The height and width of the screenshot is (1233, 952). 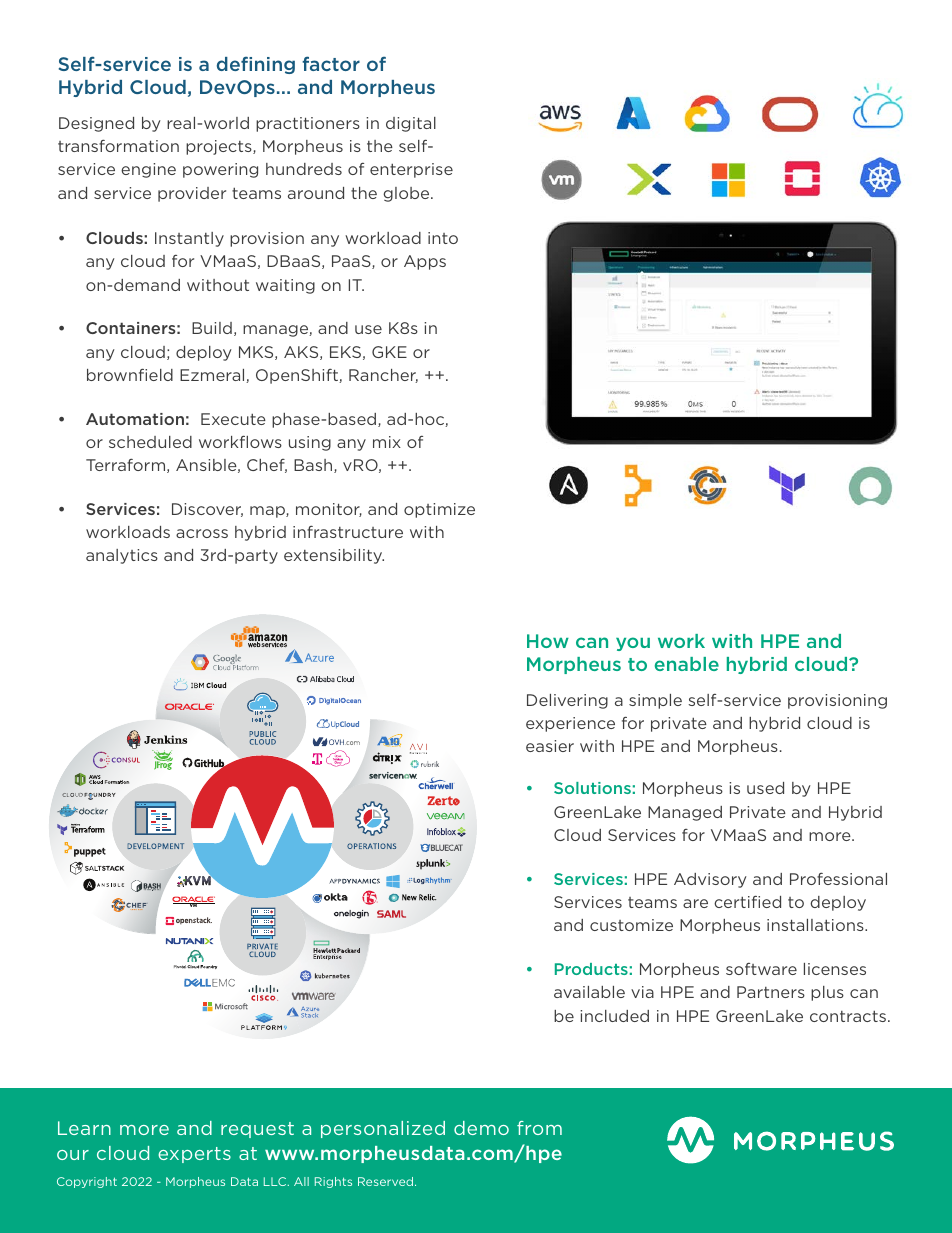 What do you see at coordinates (411, 170) in the screenshot?
I see `enterprise` at bounding box center [411, 170].
